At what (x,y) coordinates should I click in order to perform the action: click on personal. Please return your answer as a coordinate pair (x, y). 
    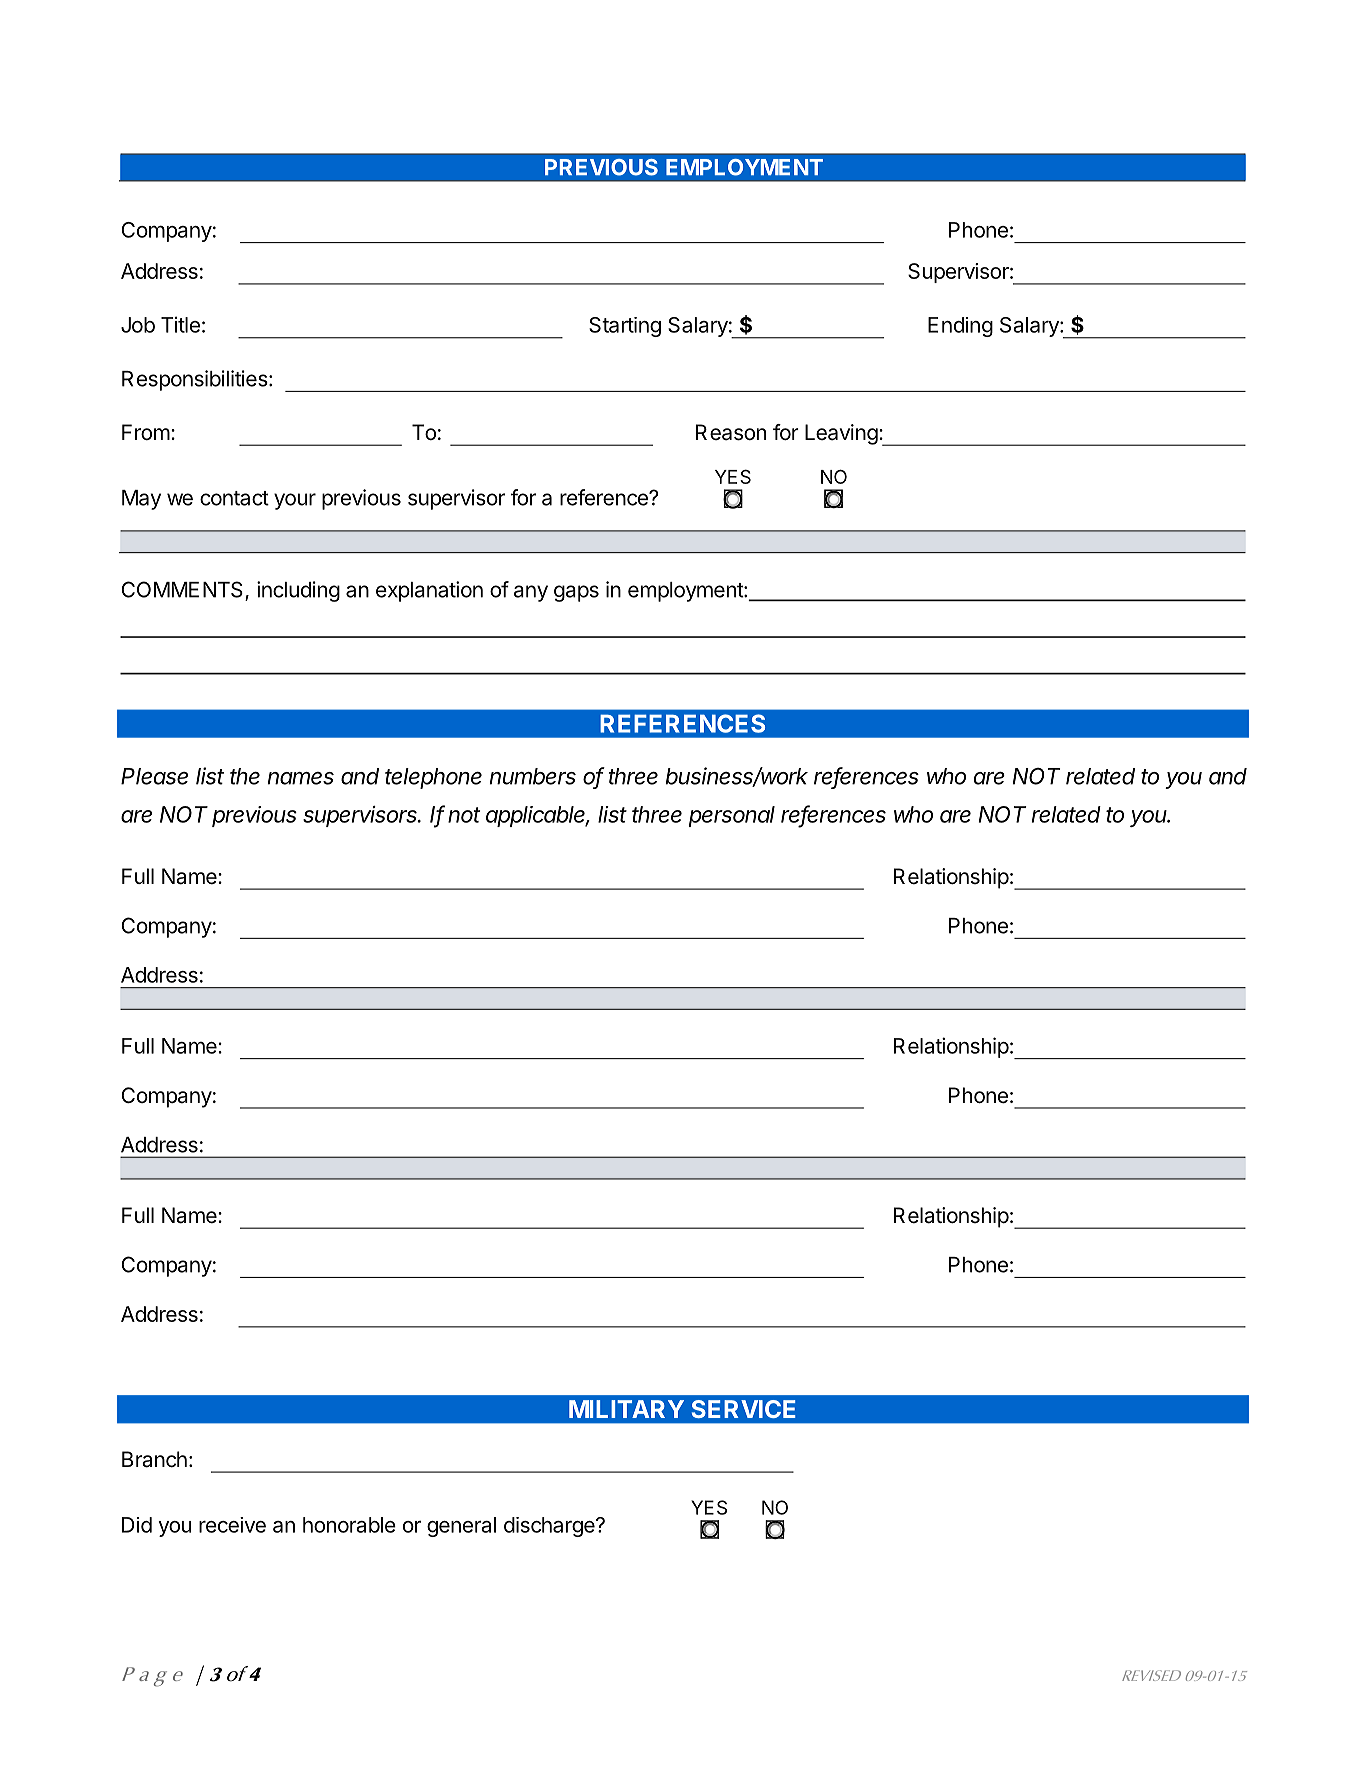
    Looking at the image, I should click on (731, 816).
